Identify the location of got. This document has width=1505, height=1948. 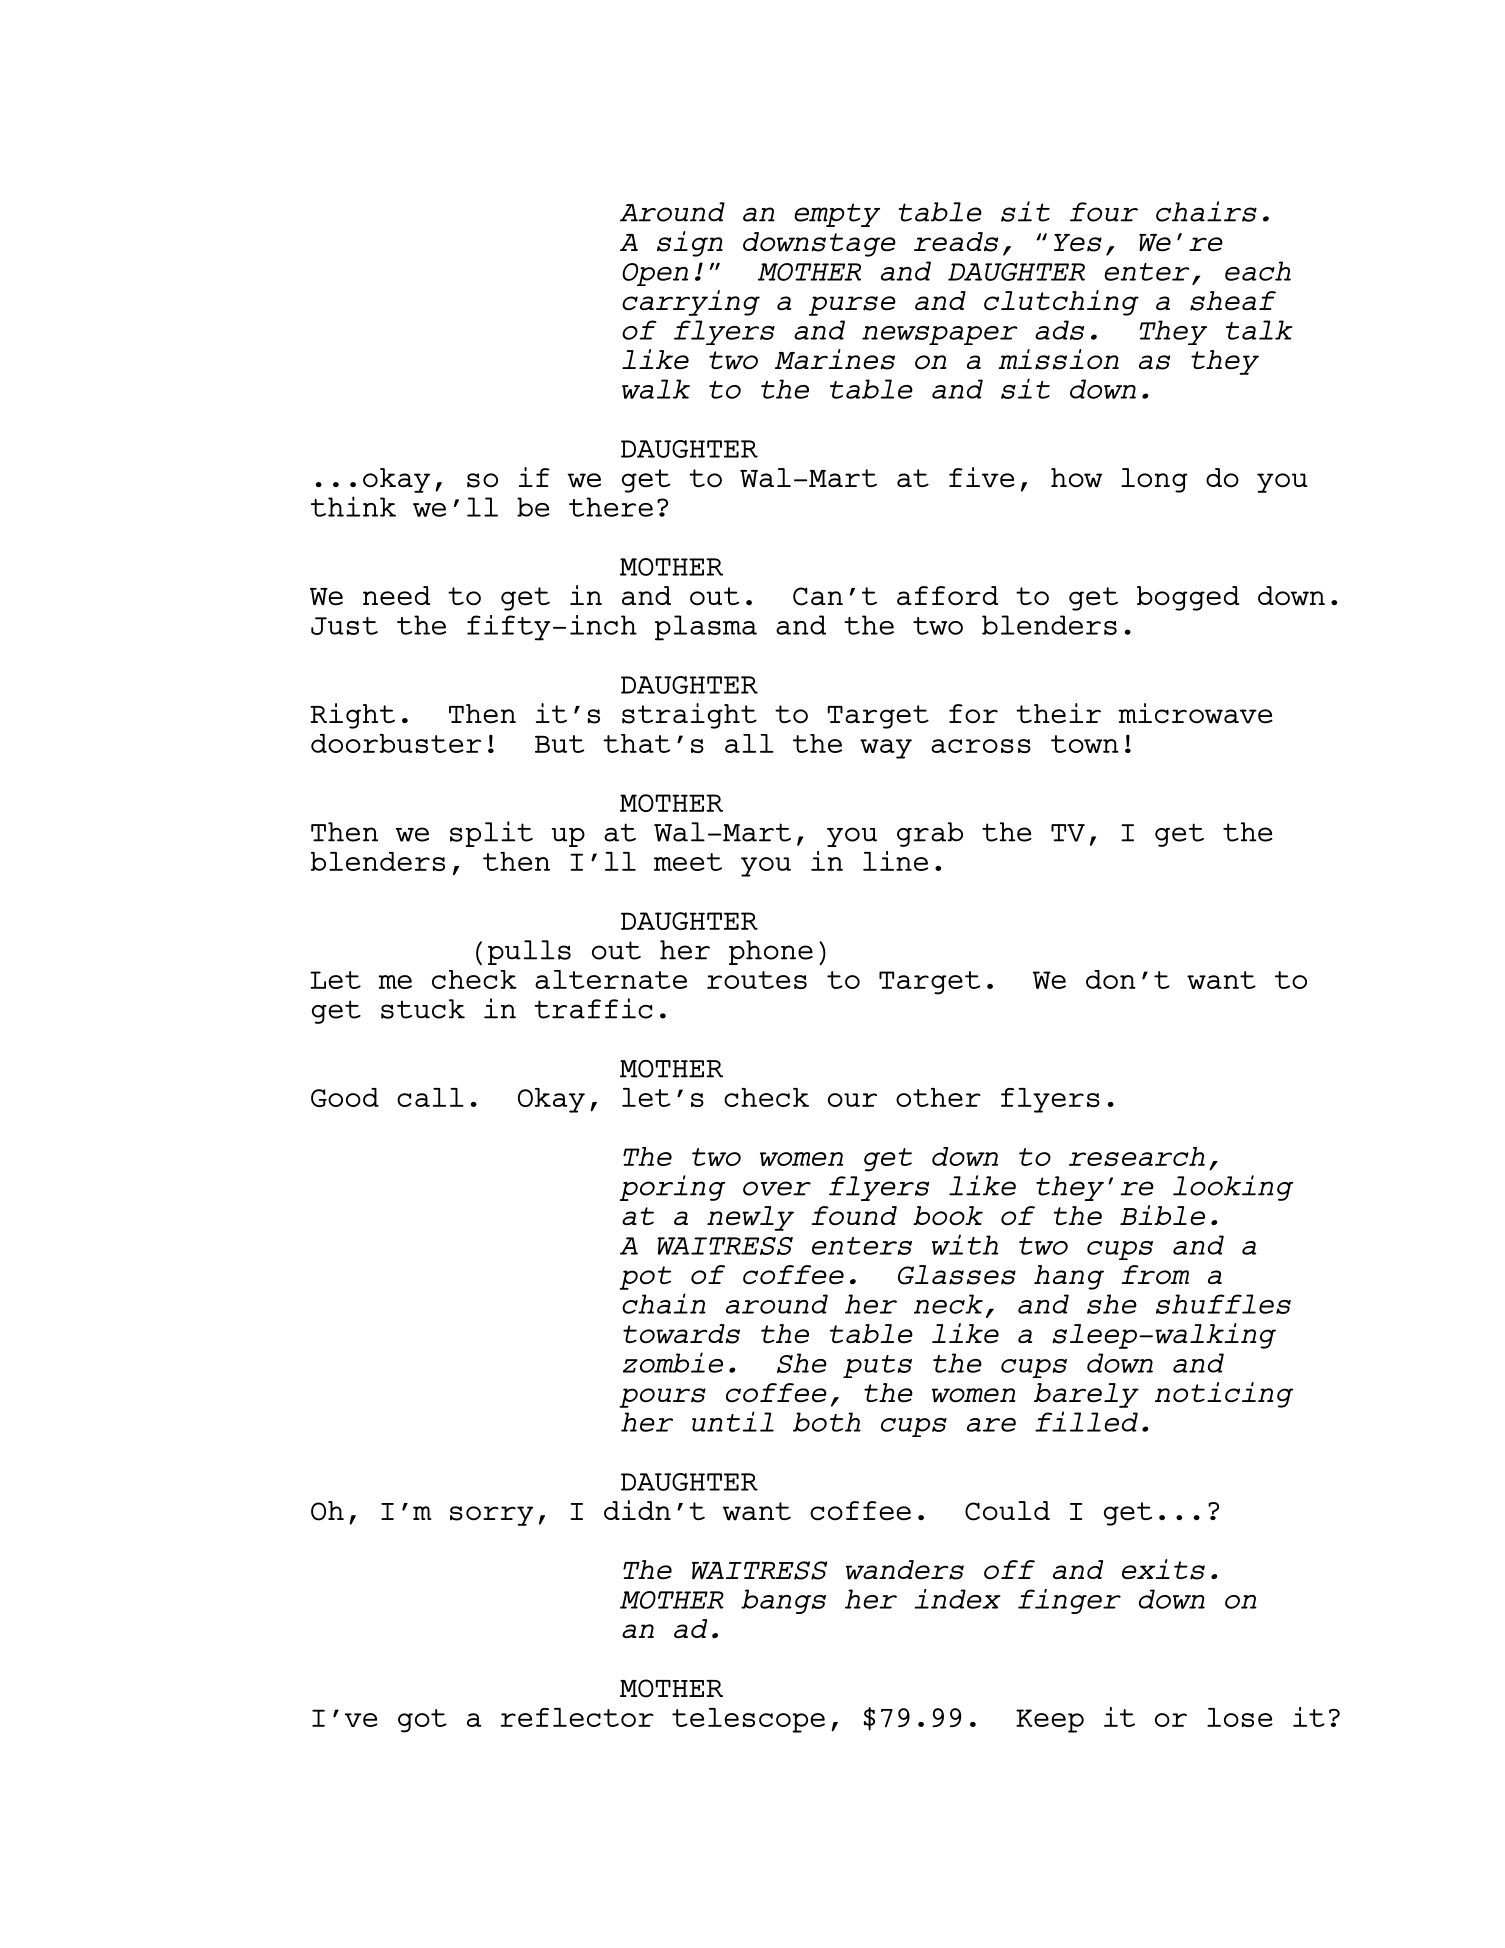
(422, 1721).
